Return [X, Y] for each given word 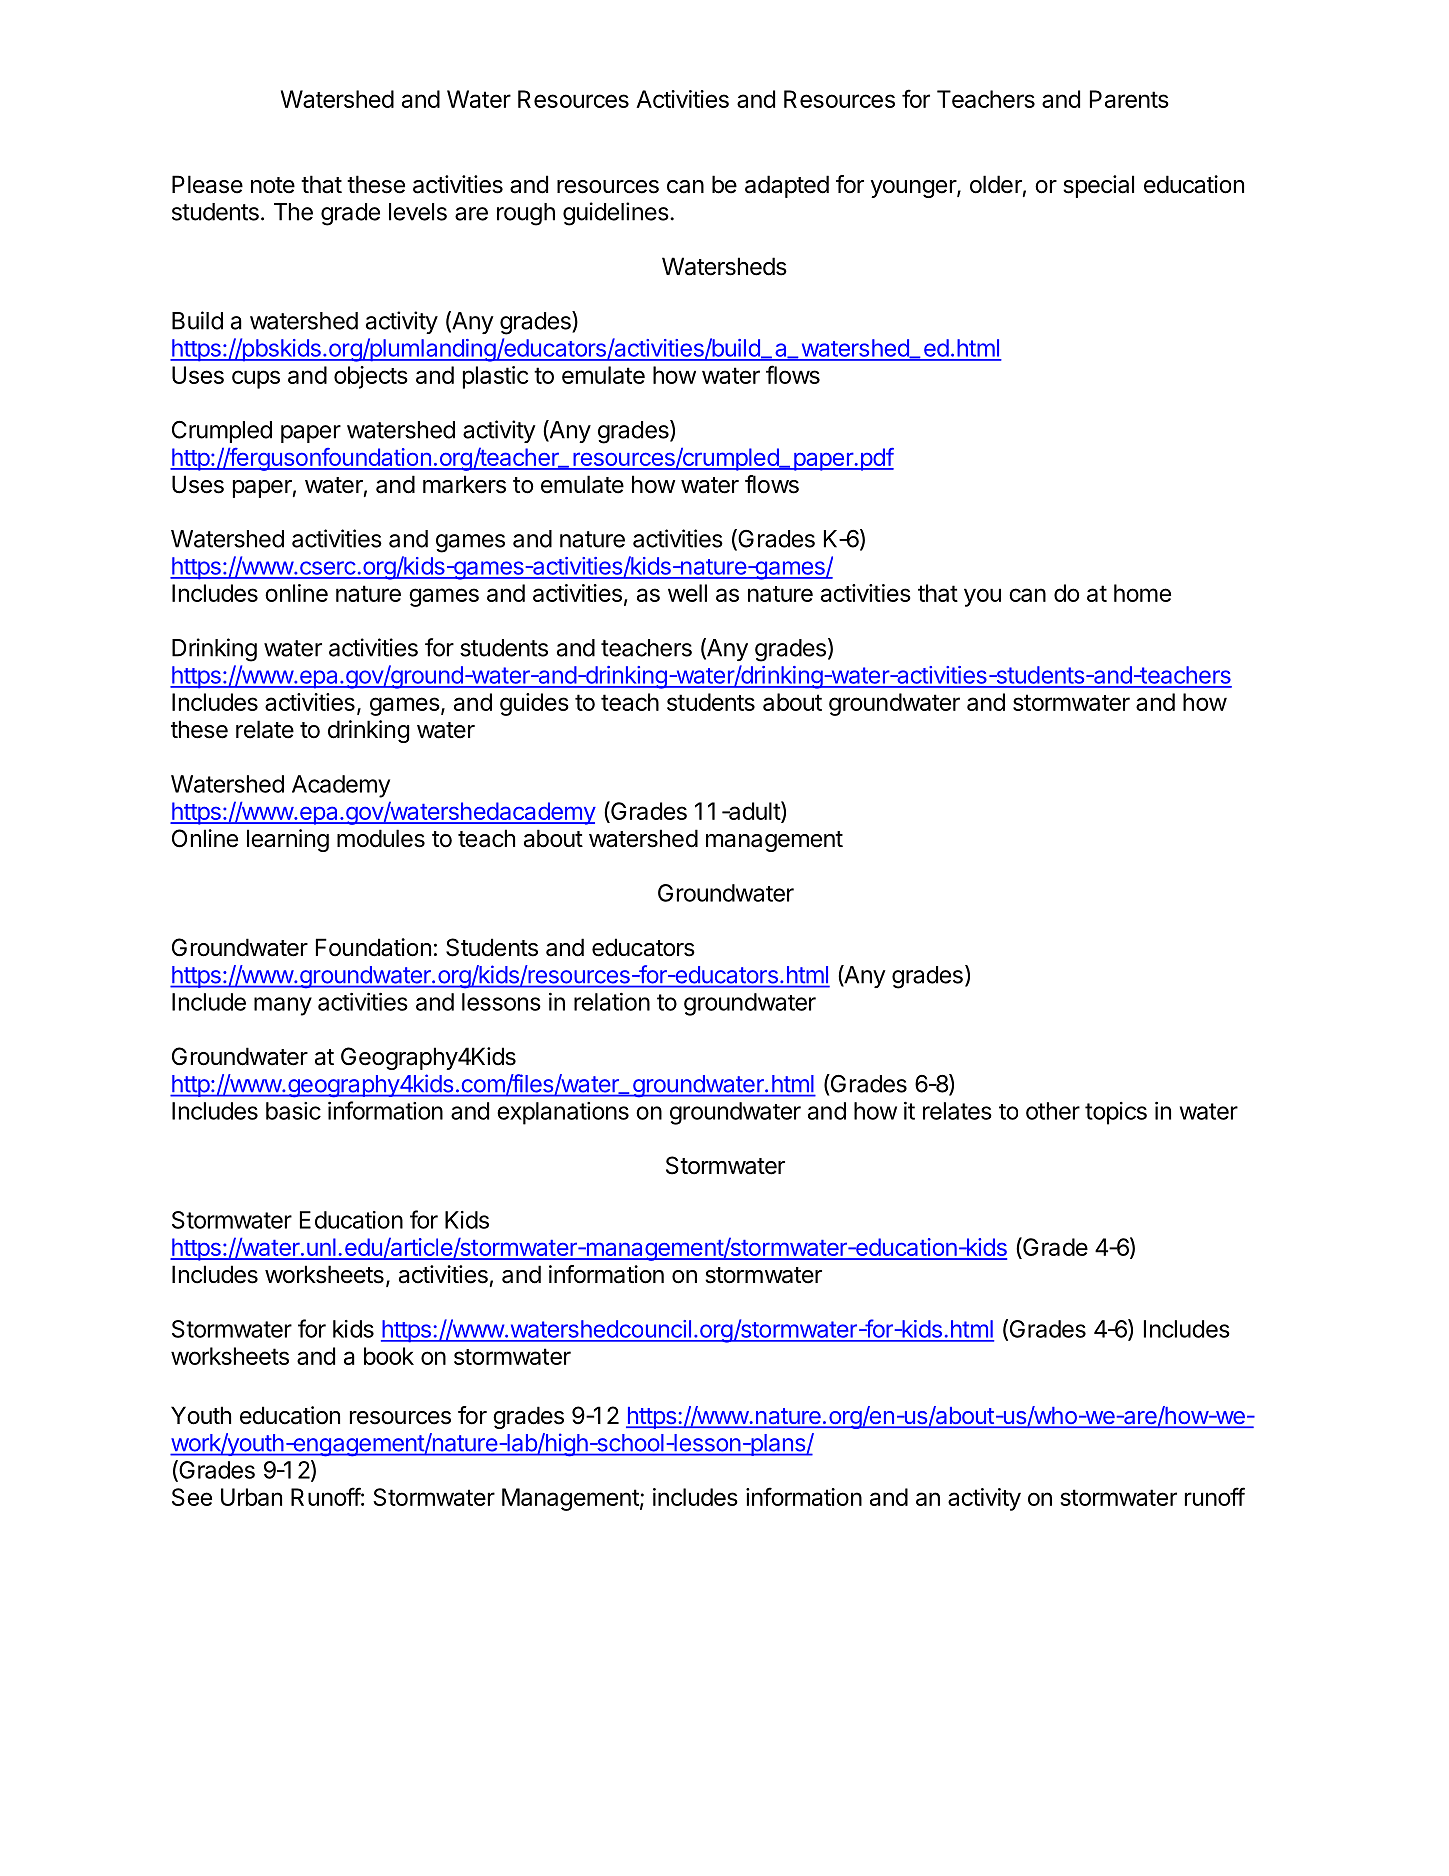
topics [1116, 1113]
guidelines [616, 214]
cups [256, 379]
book [389, 1356]
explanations [563, 1113]
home [1142, 593]
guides [534, 704]
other [1053, 1111]
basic [293, 1111]
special [1098, 186]
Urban [251, 1497]
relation [612, 1002]
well [687, 593]
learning [288, 840]
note [273, 185]
